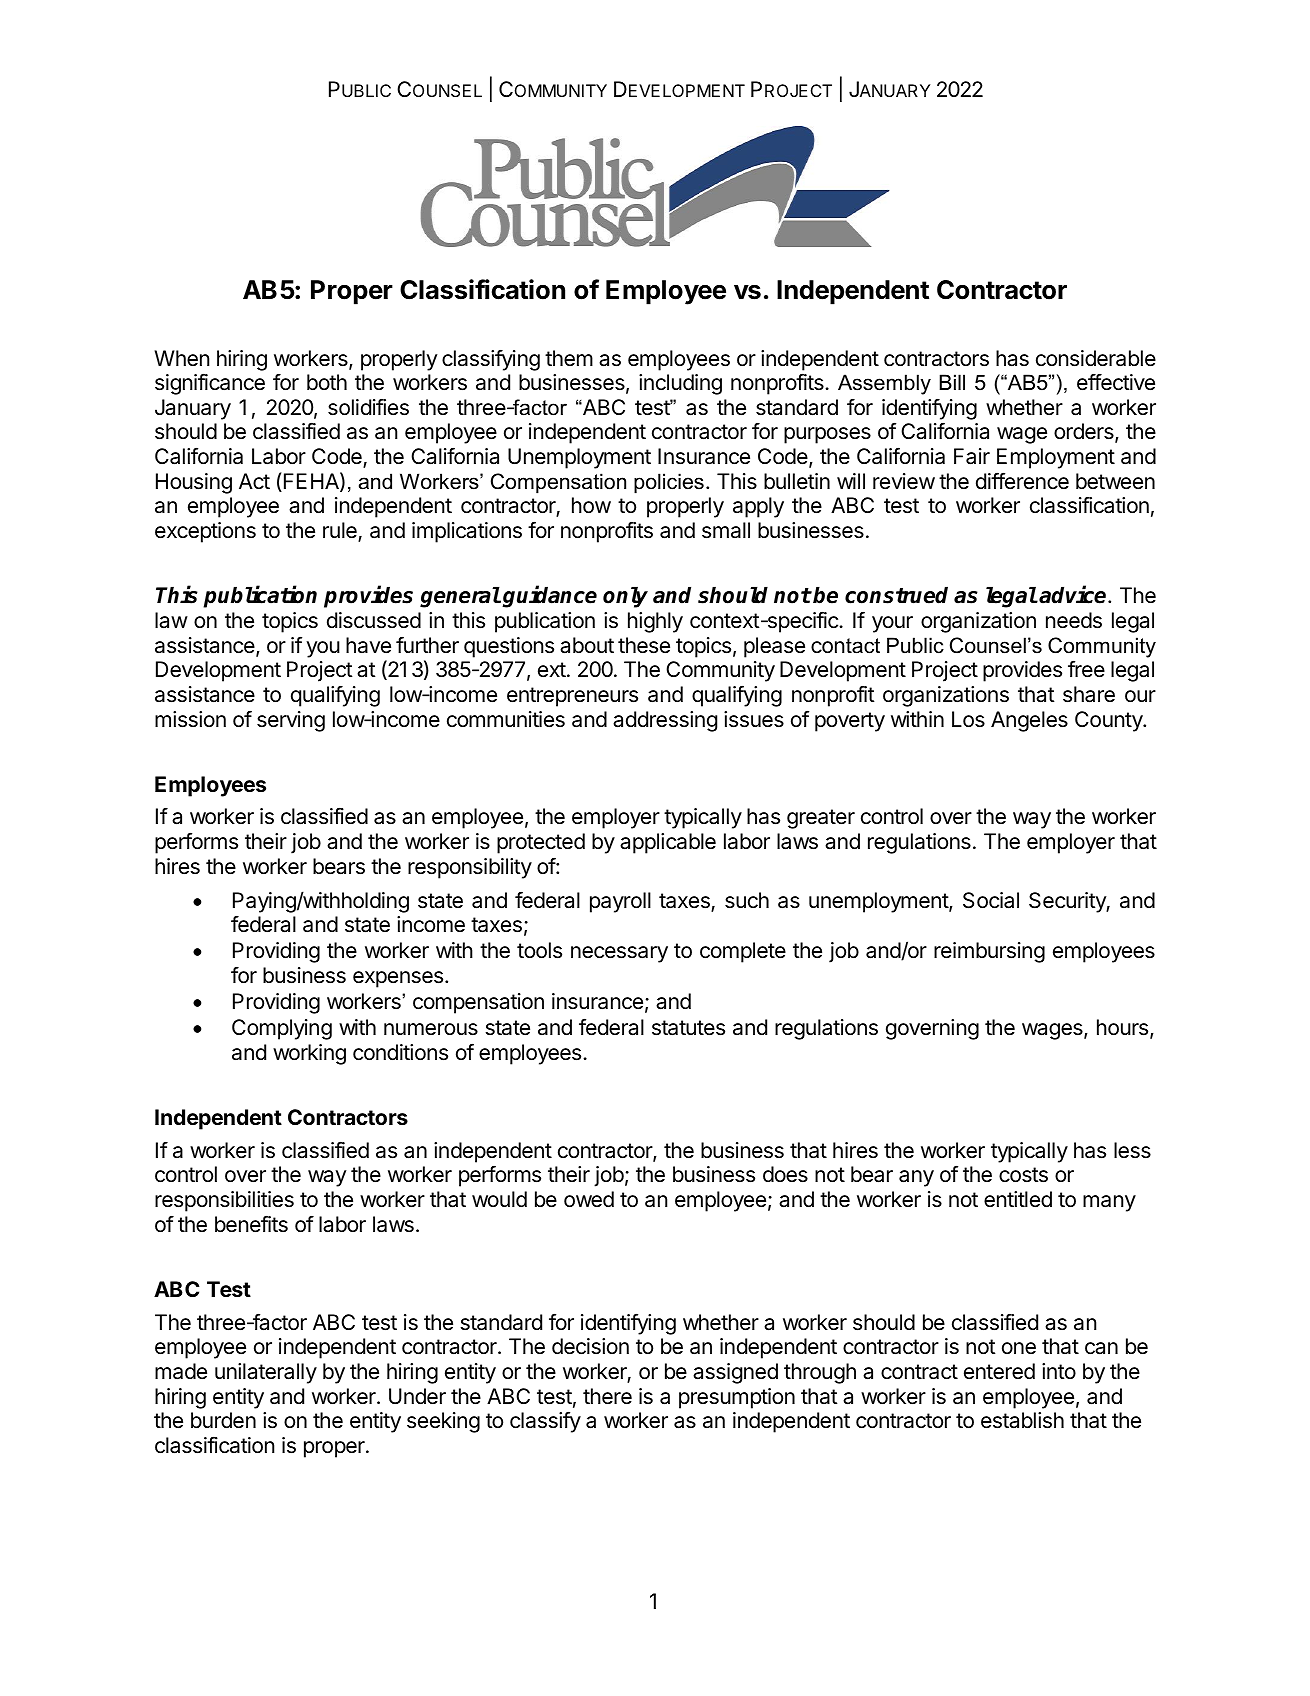 This screenshot has height=1696, width=1310. I want to click on both, so click(327, 382).
